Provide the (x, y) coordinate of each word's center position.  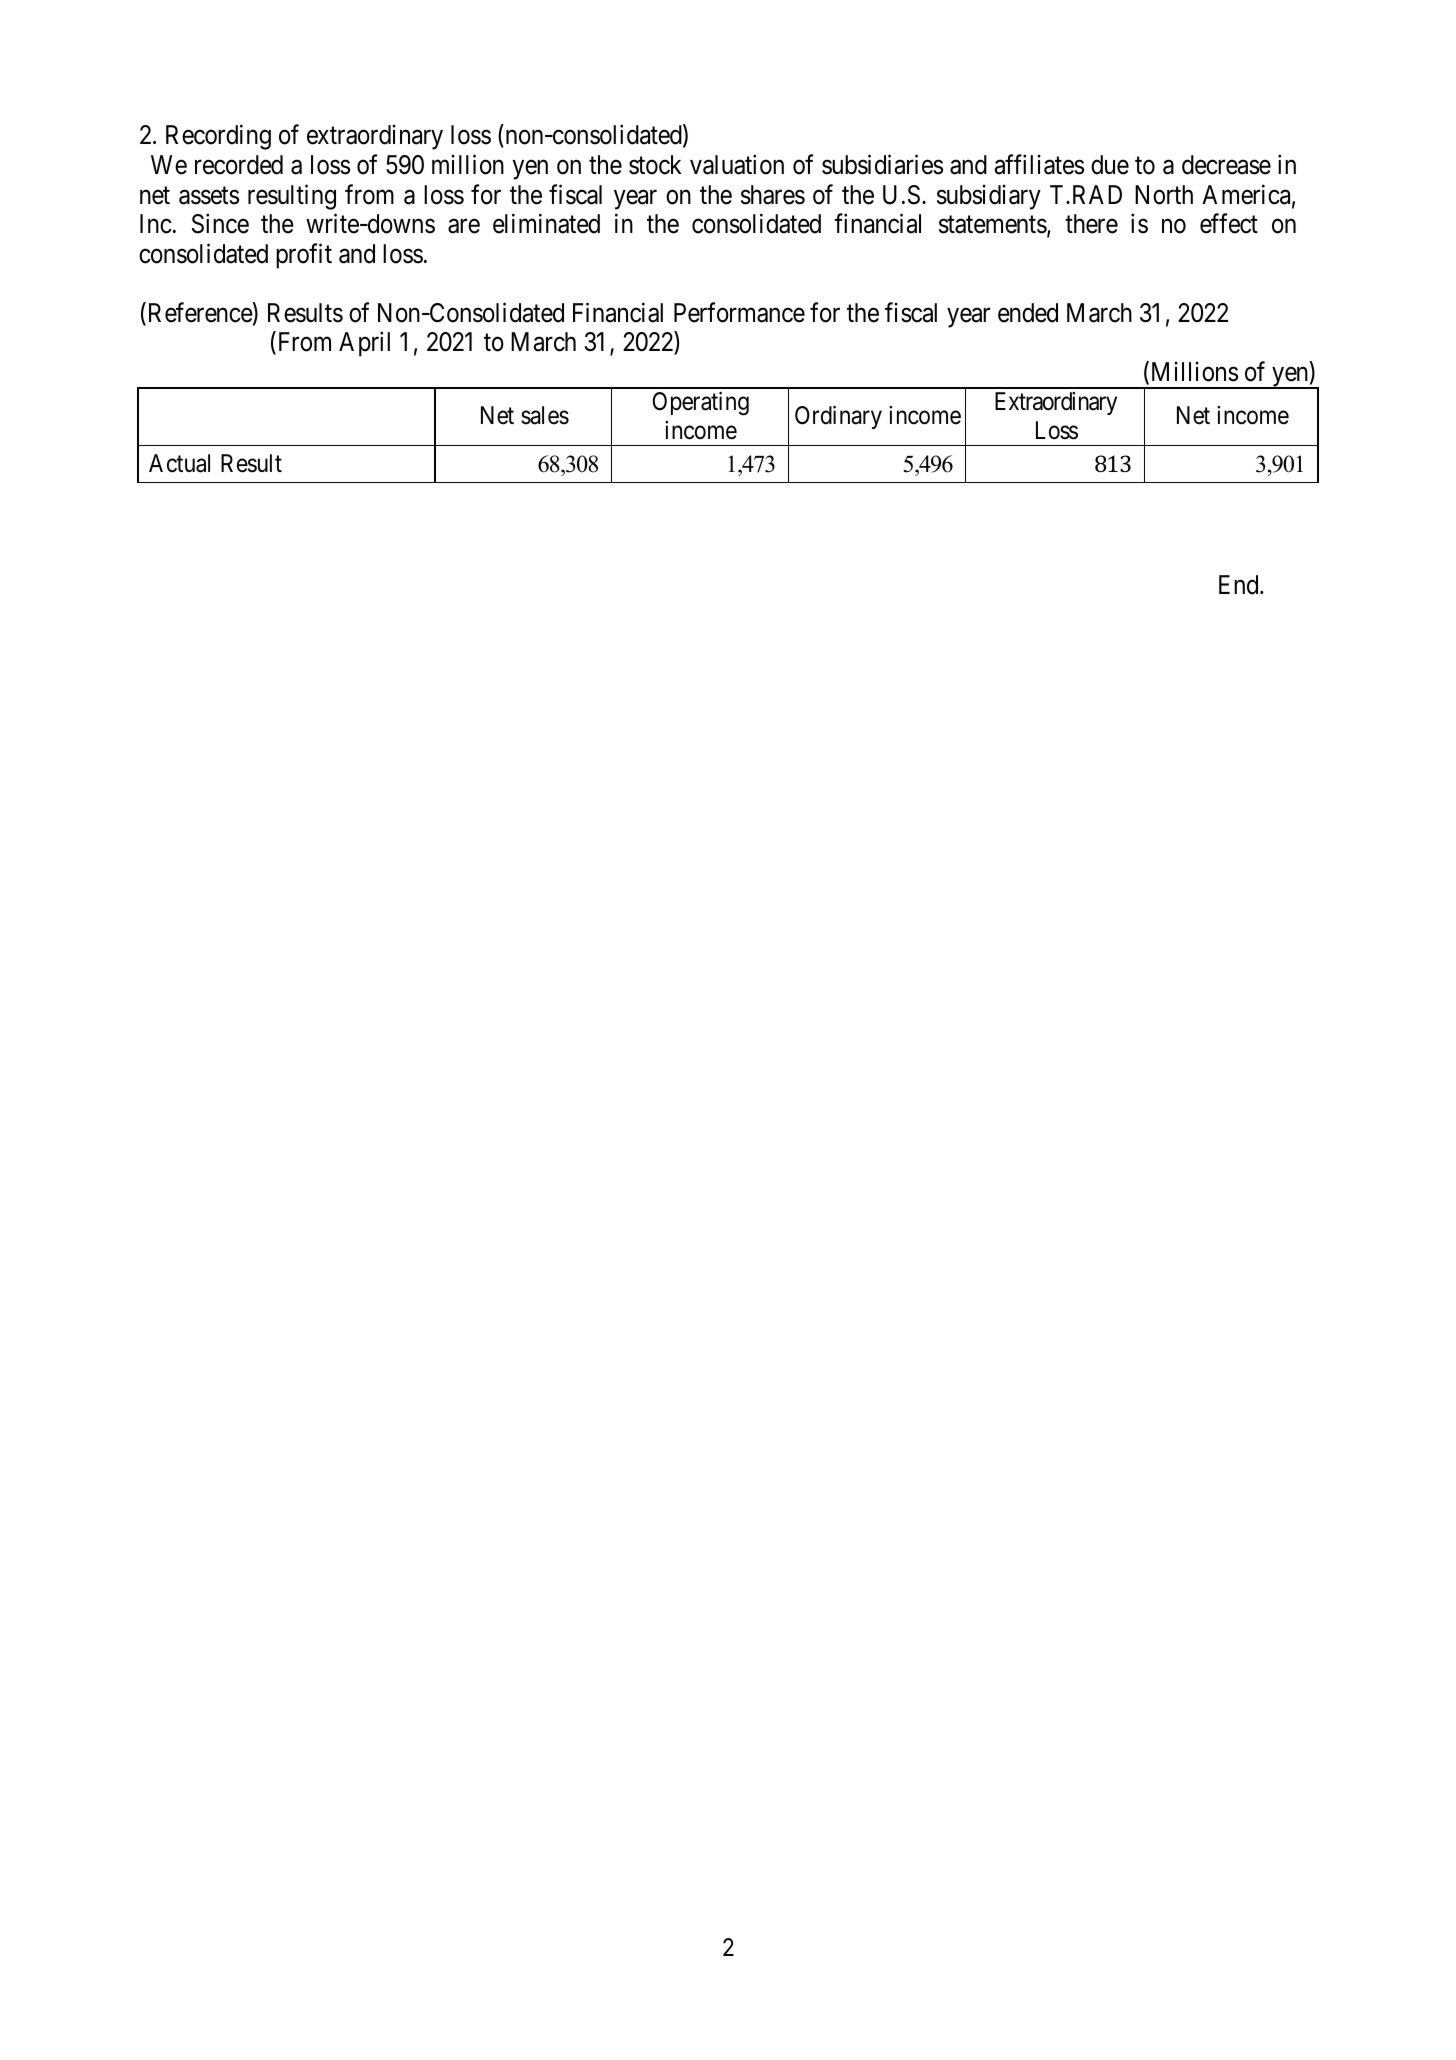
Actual (179, 463)
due (1110, 165)
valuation (737, 164)
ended (1028, 313)
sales (545, 415)
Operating (701, 404)
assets (209, 196)
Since (220, 223)
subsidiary (989, 197)
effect (1229, 223)
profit (304, 256)
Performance (739, 312)
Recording (218, 137)
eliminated (546, 223)
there (1091, 224)
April (364, 344)
